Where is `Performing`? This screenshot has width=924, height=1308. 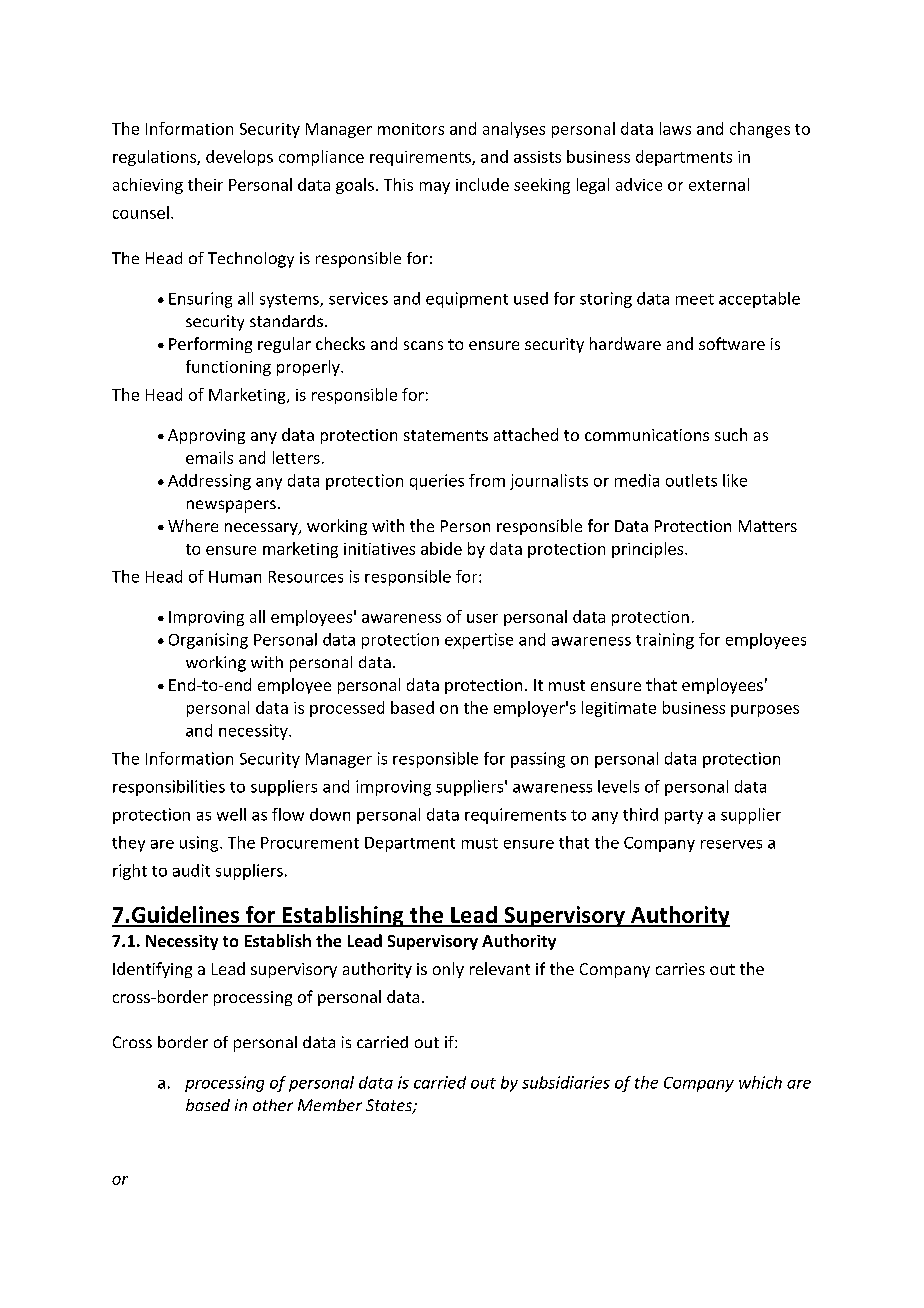 Performing is located at coordinates (210, 345).
